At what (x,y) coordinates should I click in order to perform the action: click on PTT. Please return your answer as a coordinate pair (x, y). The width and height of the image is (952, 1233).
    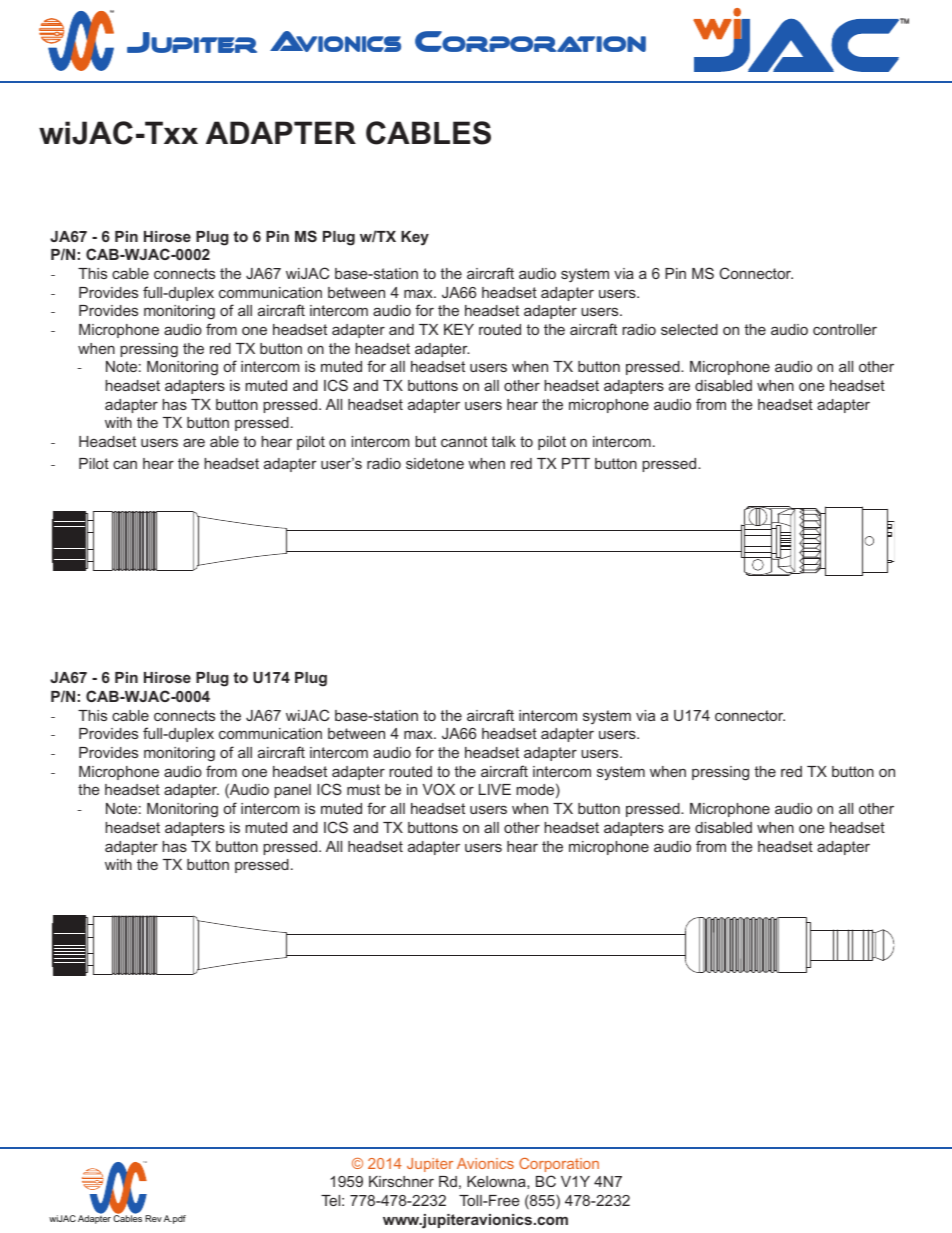
    Looking at the image, I should click on (576, 463).
